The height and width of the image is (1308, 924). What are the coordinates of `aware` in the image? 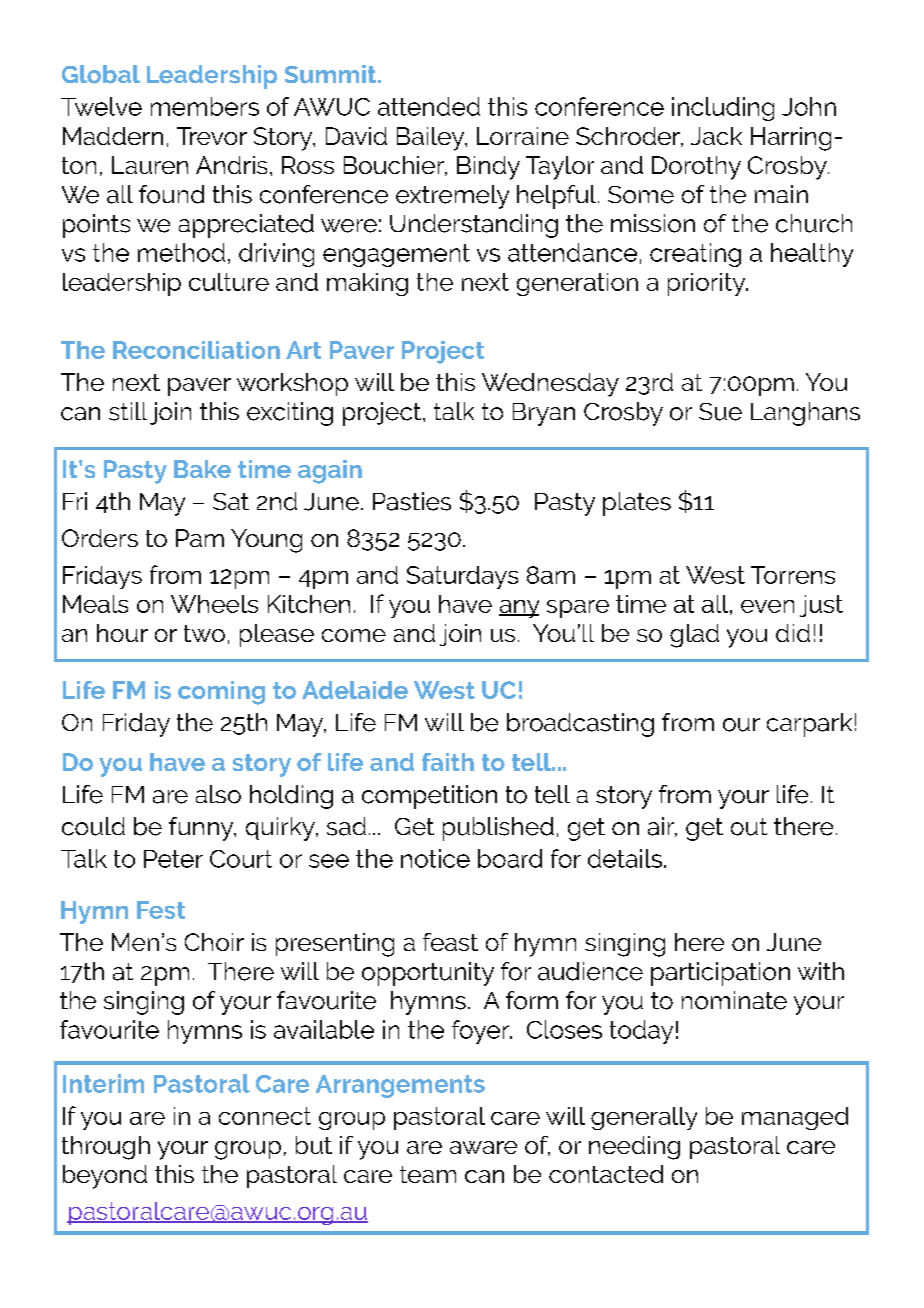 It's located at (483, 1147).
